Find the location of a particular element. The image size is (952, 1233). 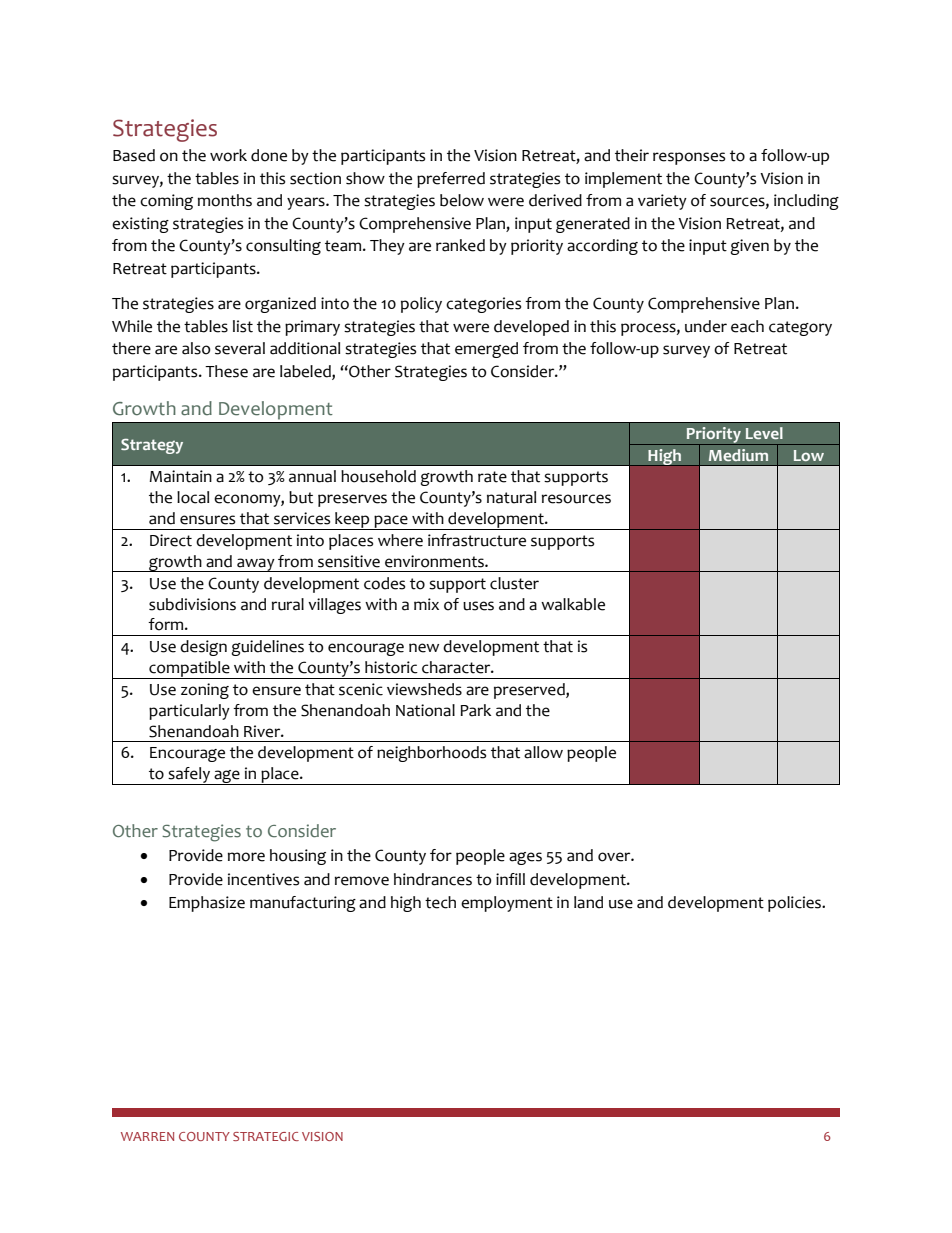

neighborhoods is located at coordinates (431, 754).
